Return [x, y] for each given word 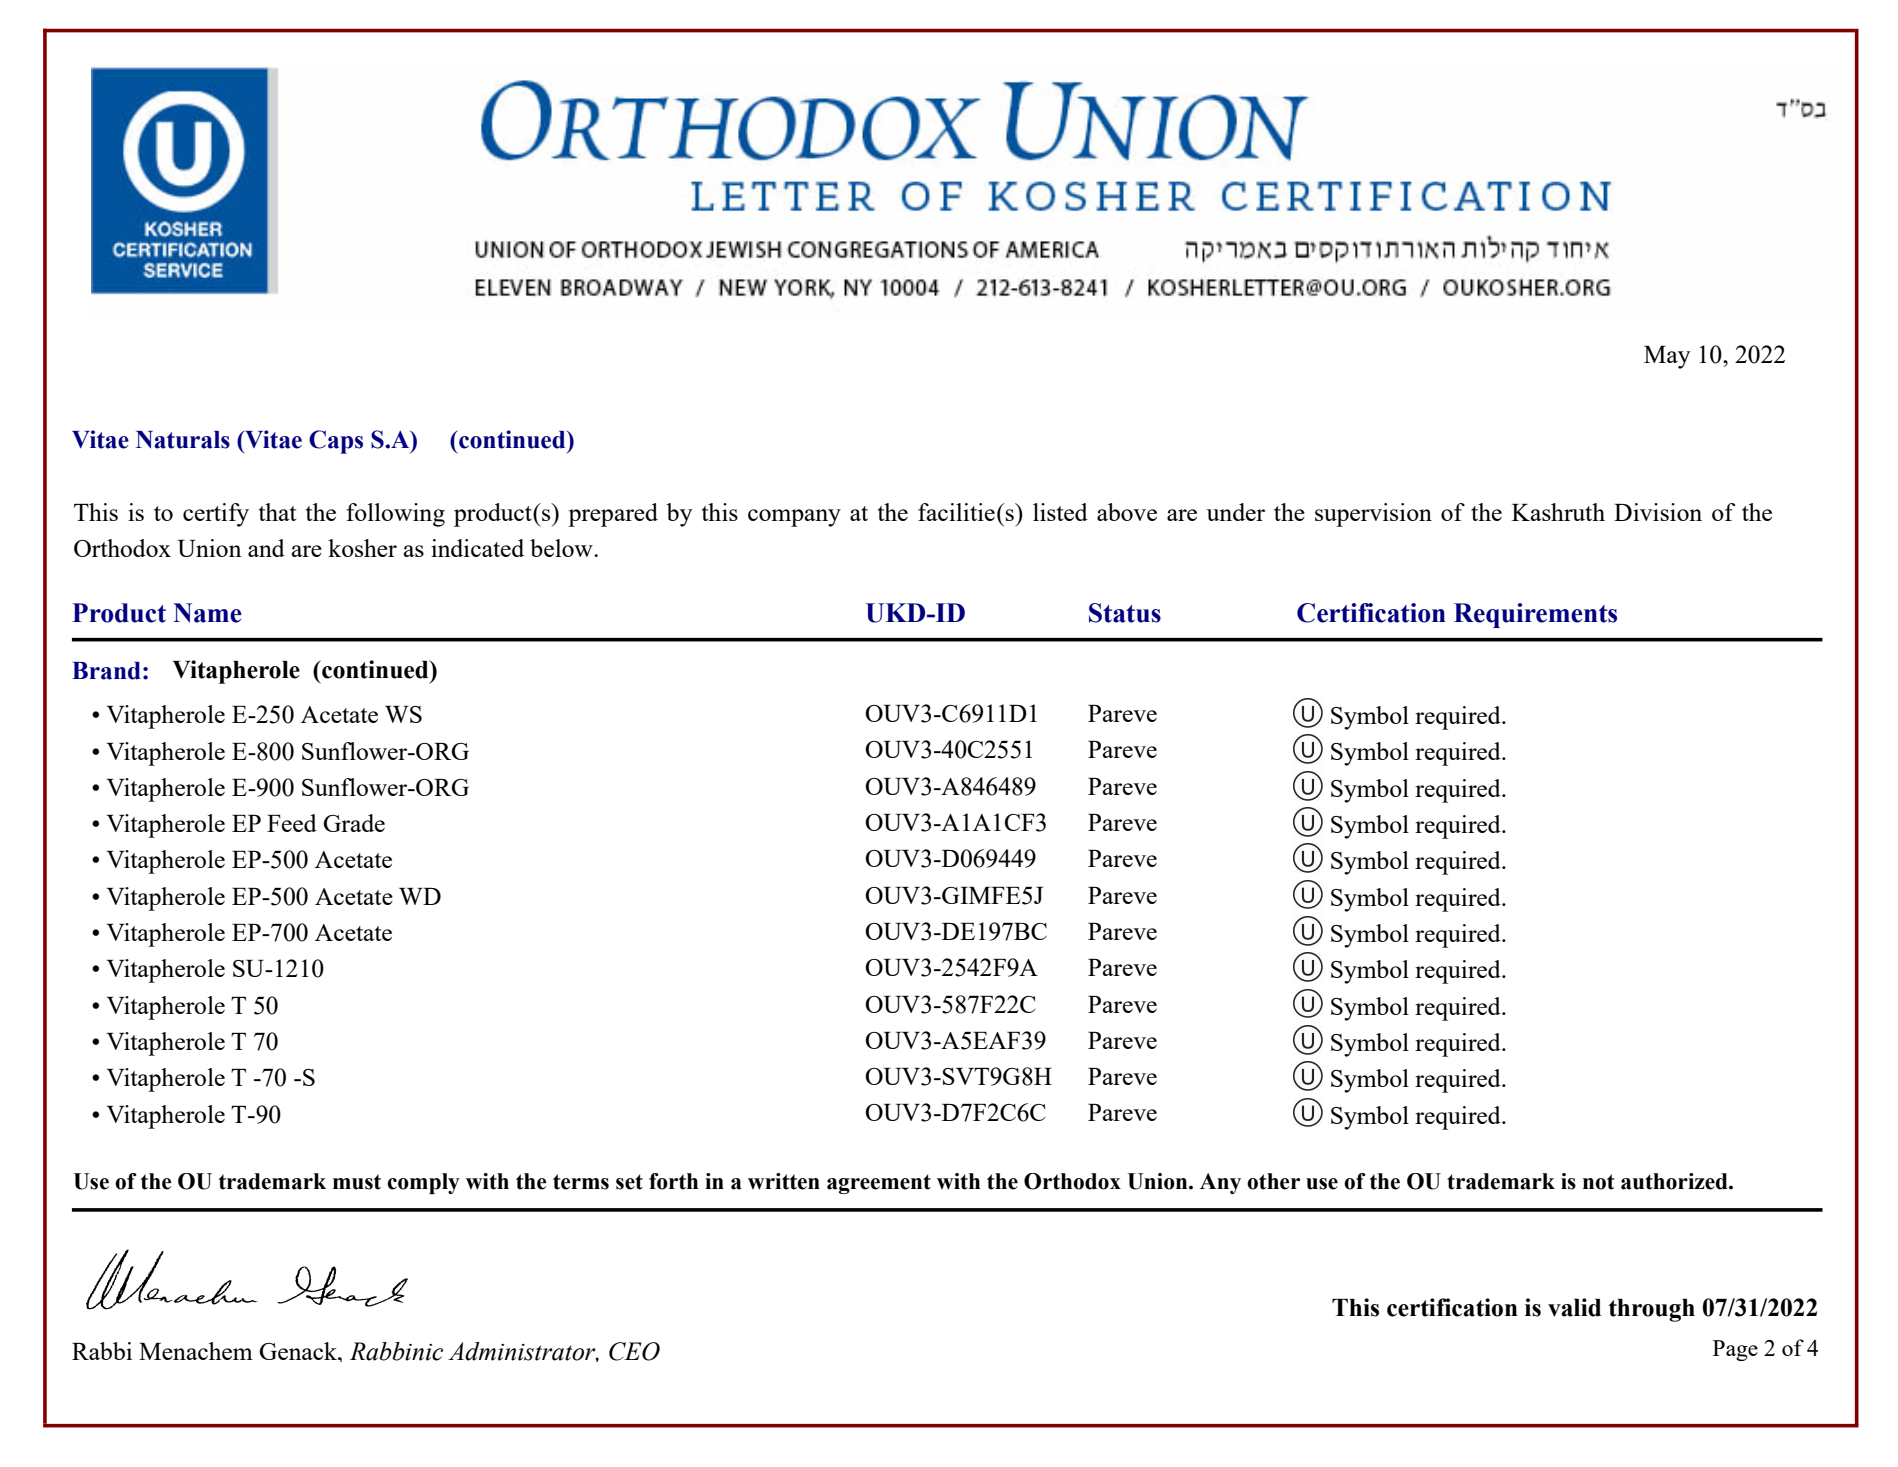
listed [1060, 512]
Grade [354, 823]
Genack [299, 1351]
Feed [292, 823]
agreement [879, 1184]
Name [207, 613]
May [1667, 357]
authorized [1675, 1181]
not [1598, 1182]
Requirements [1535, 615]
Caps [336, 442]
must [357, 1182]
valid [1574, 1307]
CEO [634, 1351]
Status [1125, 613]
